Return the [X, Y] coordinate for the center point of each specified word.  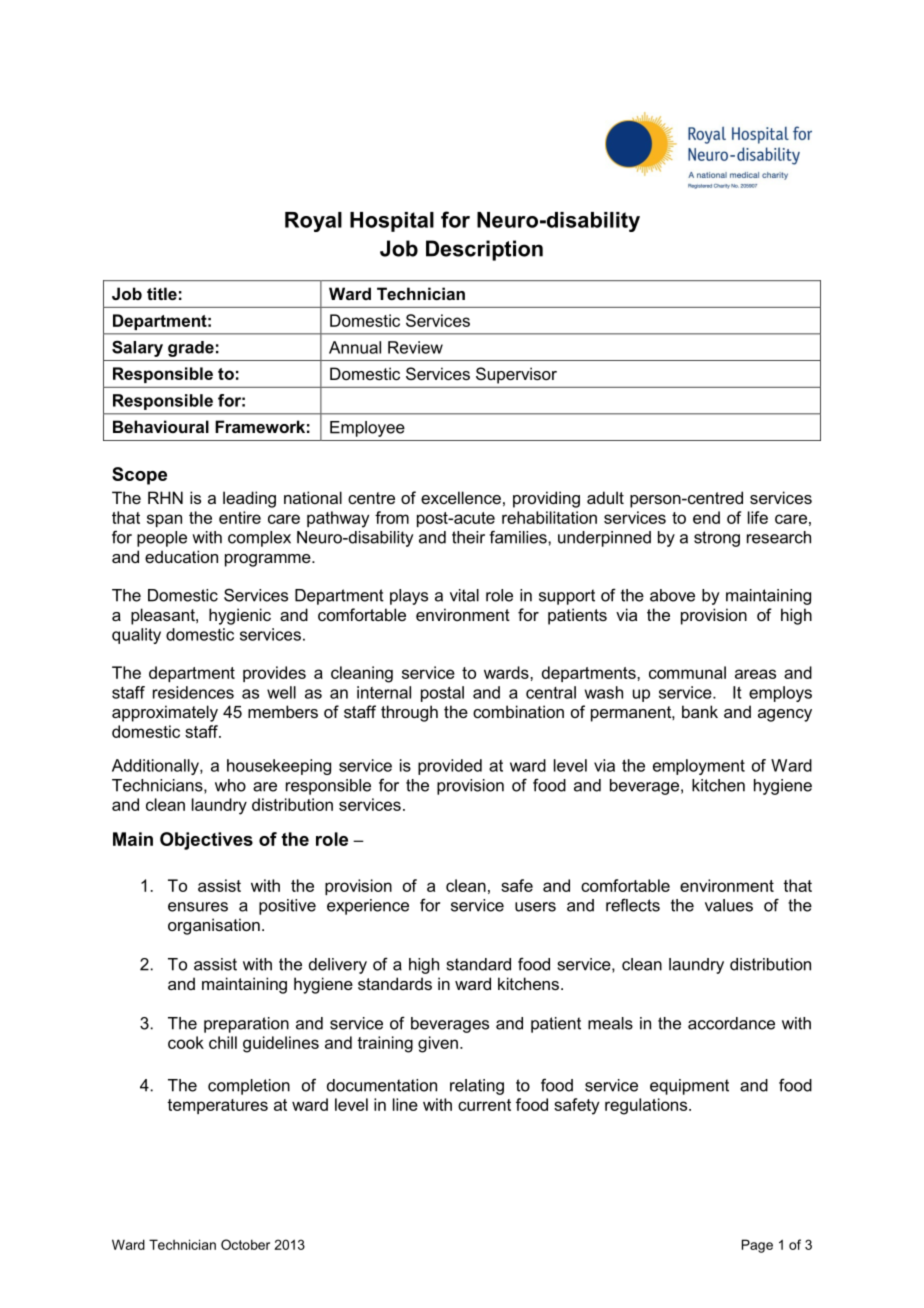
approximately [165, 713]
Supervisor [516, 375]
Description [484, 250]
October [245, 1244]
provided [450, 767]
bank [700, 711]
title [162, 293]
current [484, 1105]
